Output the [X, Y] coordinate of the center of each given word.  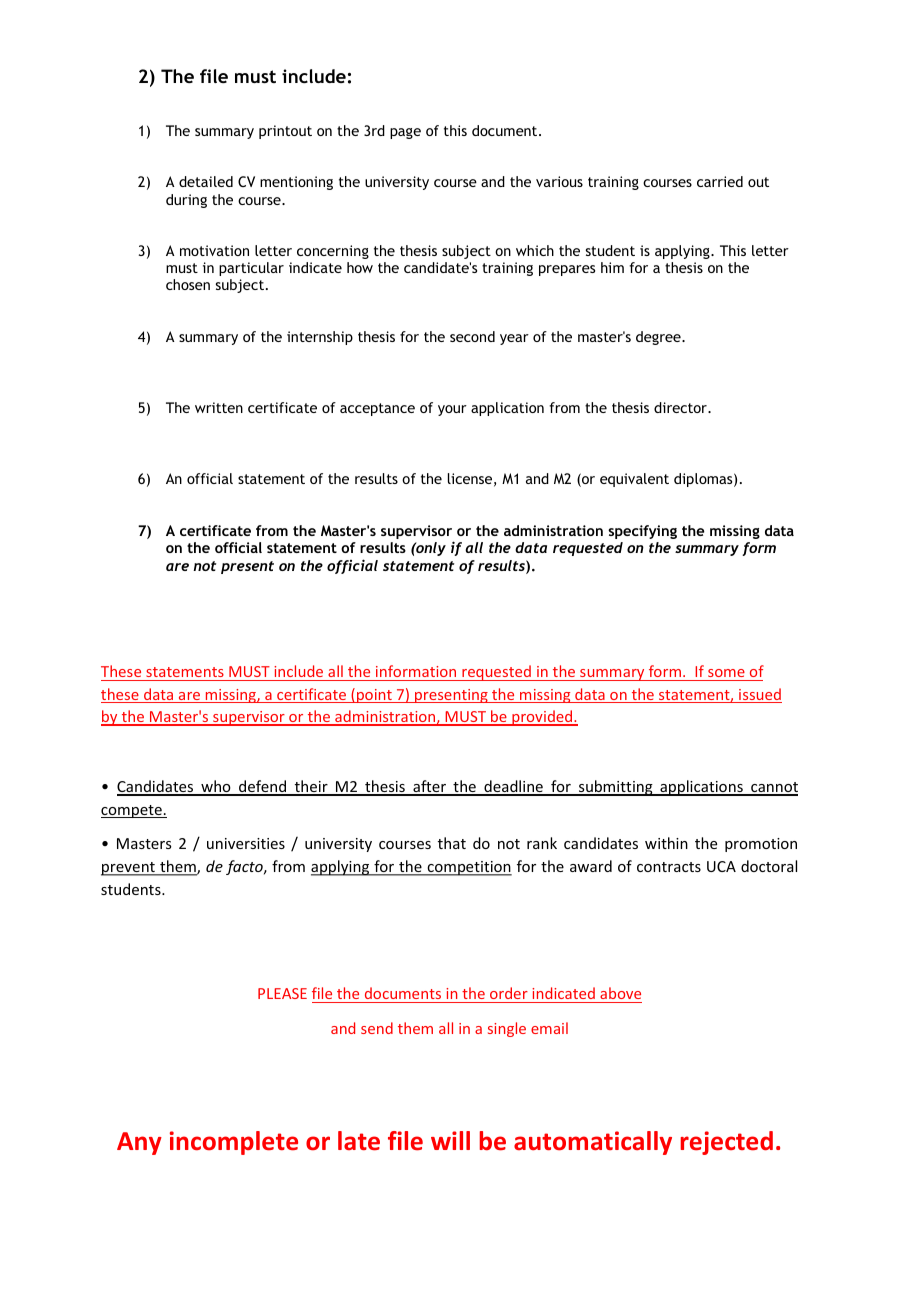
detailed [206, 181]
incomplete [234, 1143]
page [405, 133]
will [450, 1140]
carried [720, 181]
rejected [727, 1143]
